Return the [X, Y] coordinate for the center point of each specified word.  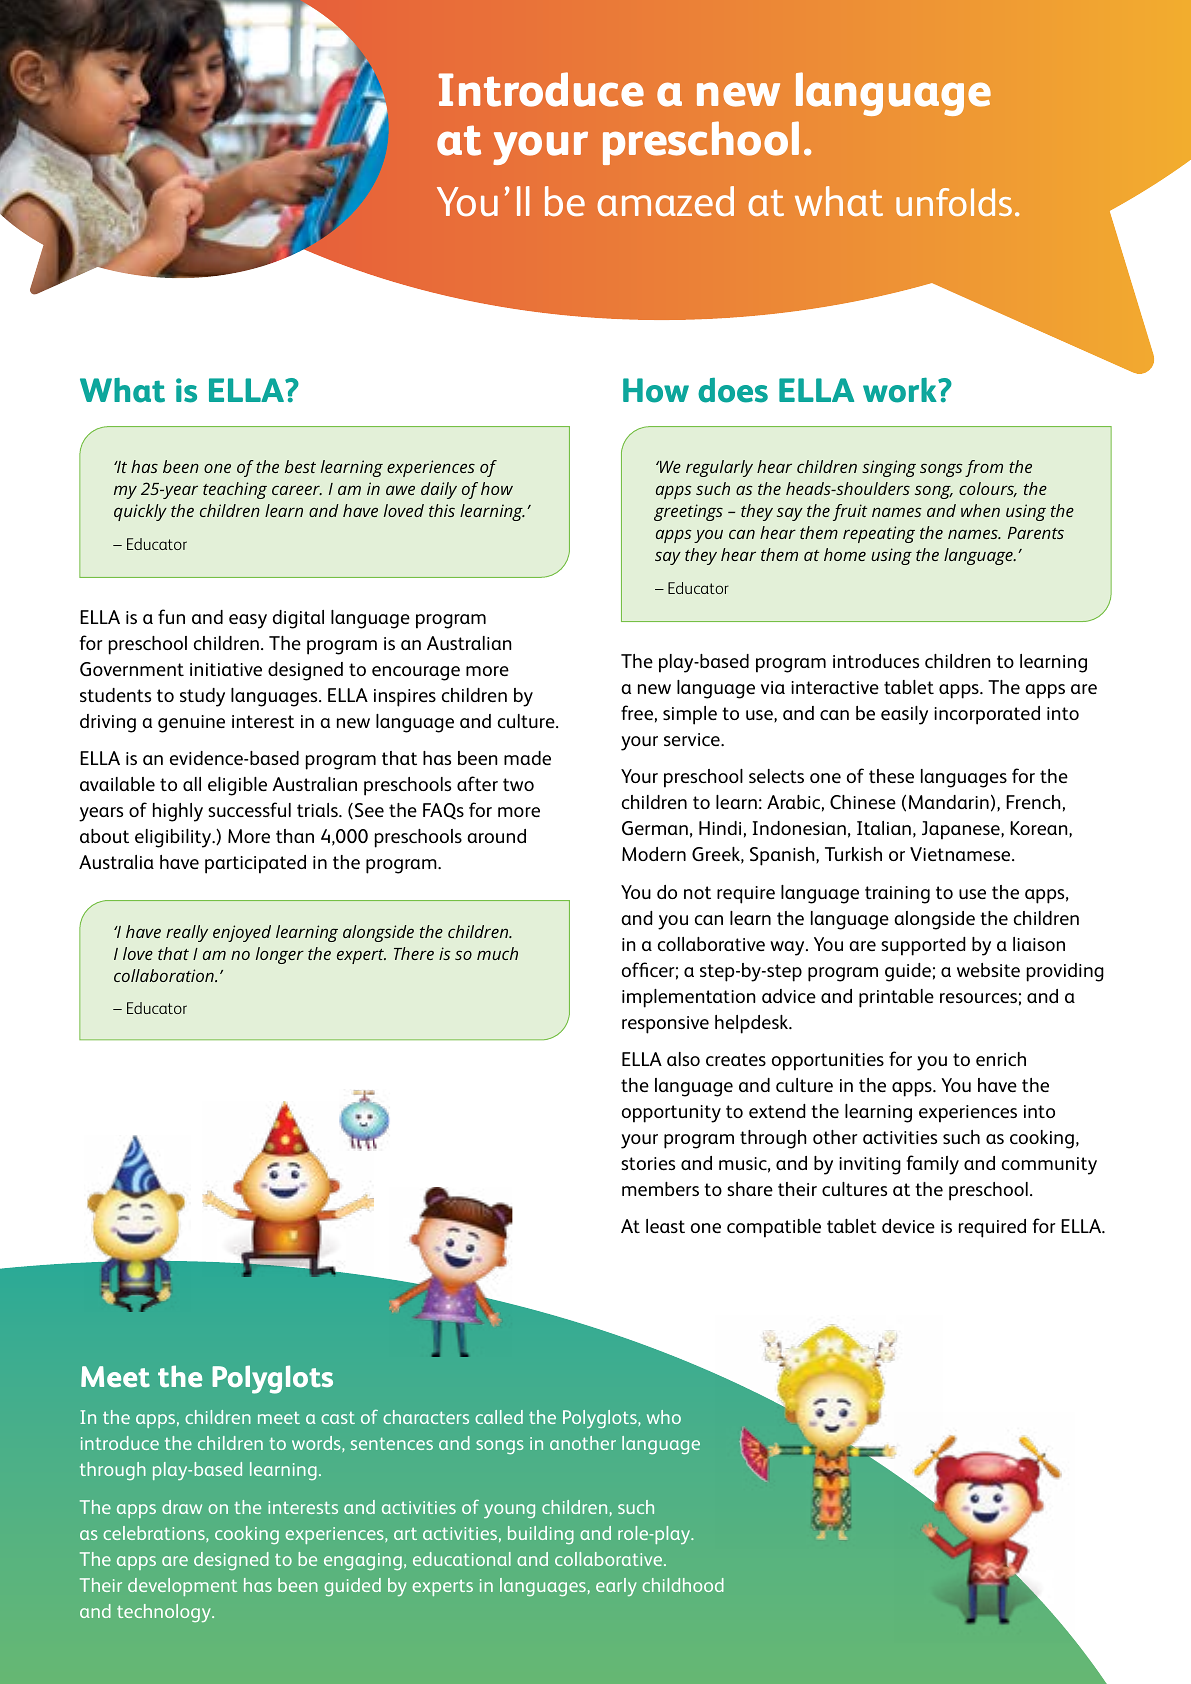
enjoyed [242, 933]
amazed [665, 201]
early [616, 1587]
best [300, 466]
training [897, 895]
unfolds [954, 202]
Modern [654, 854]
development [182, 1587]
